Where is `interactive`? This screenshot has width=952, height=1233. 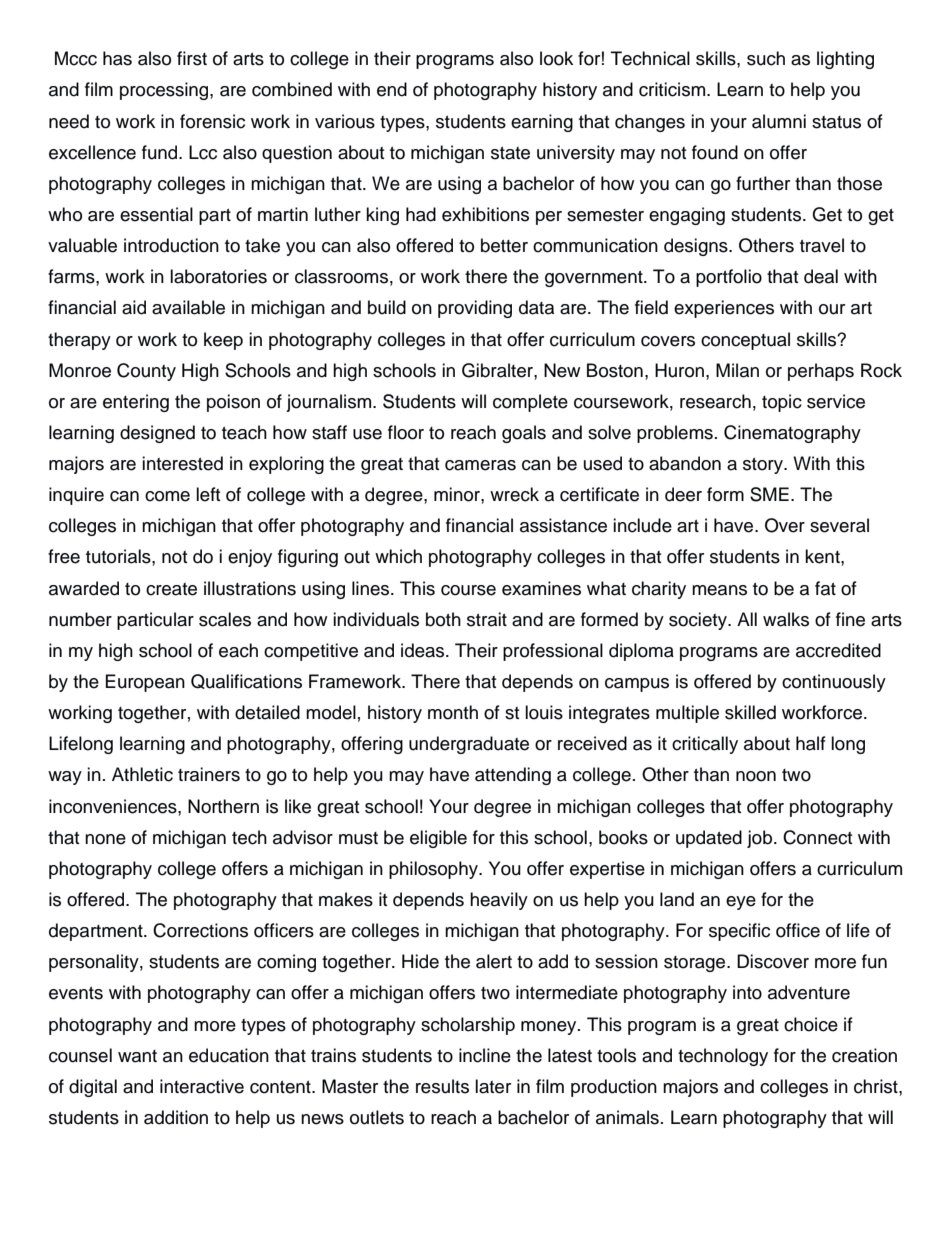
interactive is located at coordinates (202, 1086).
